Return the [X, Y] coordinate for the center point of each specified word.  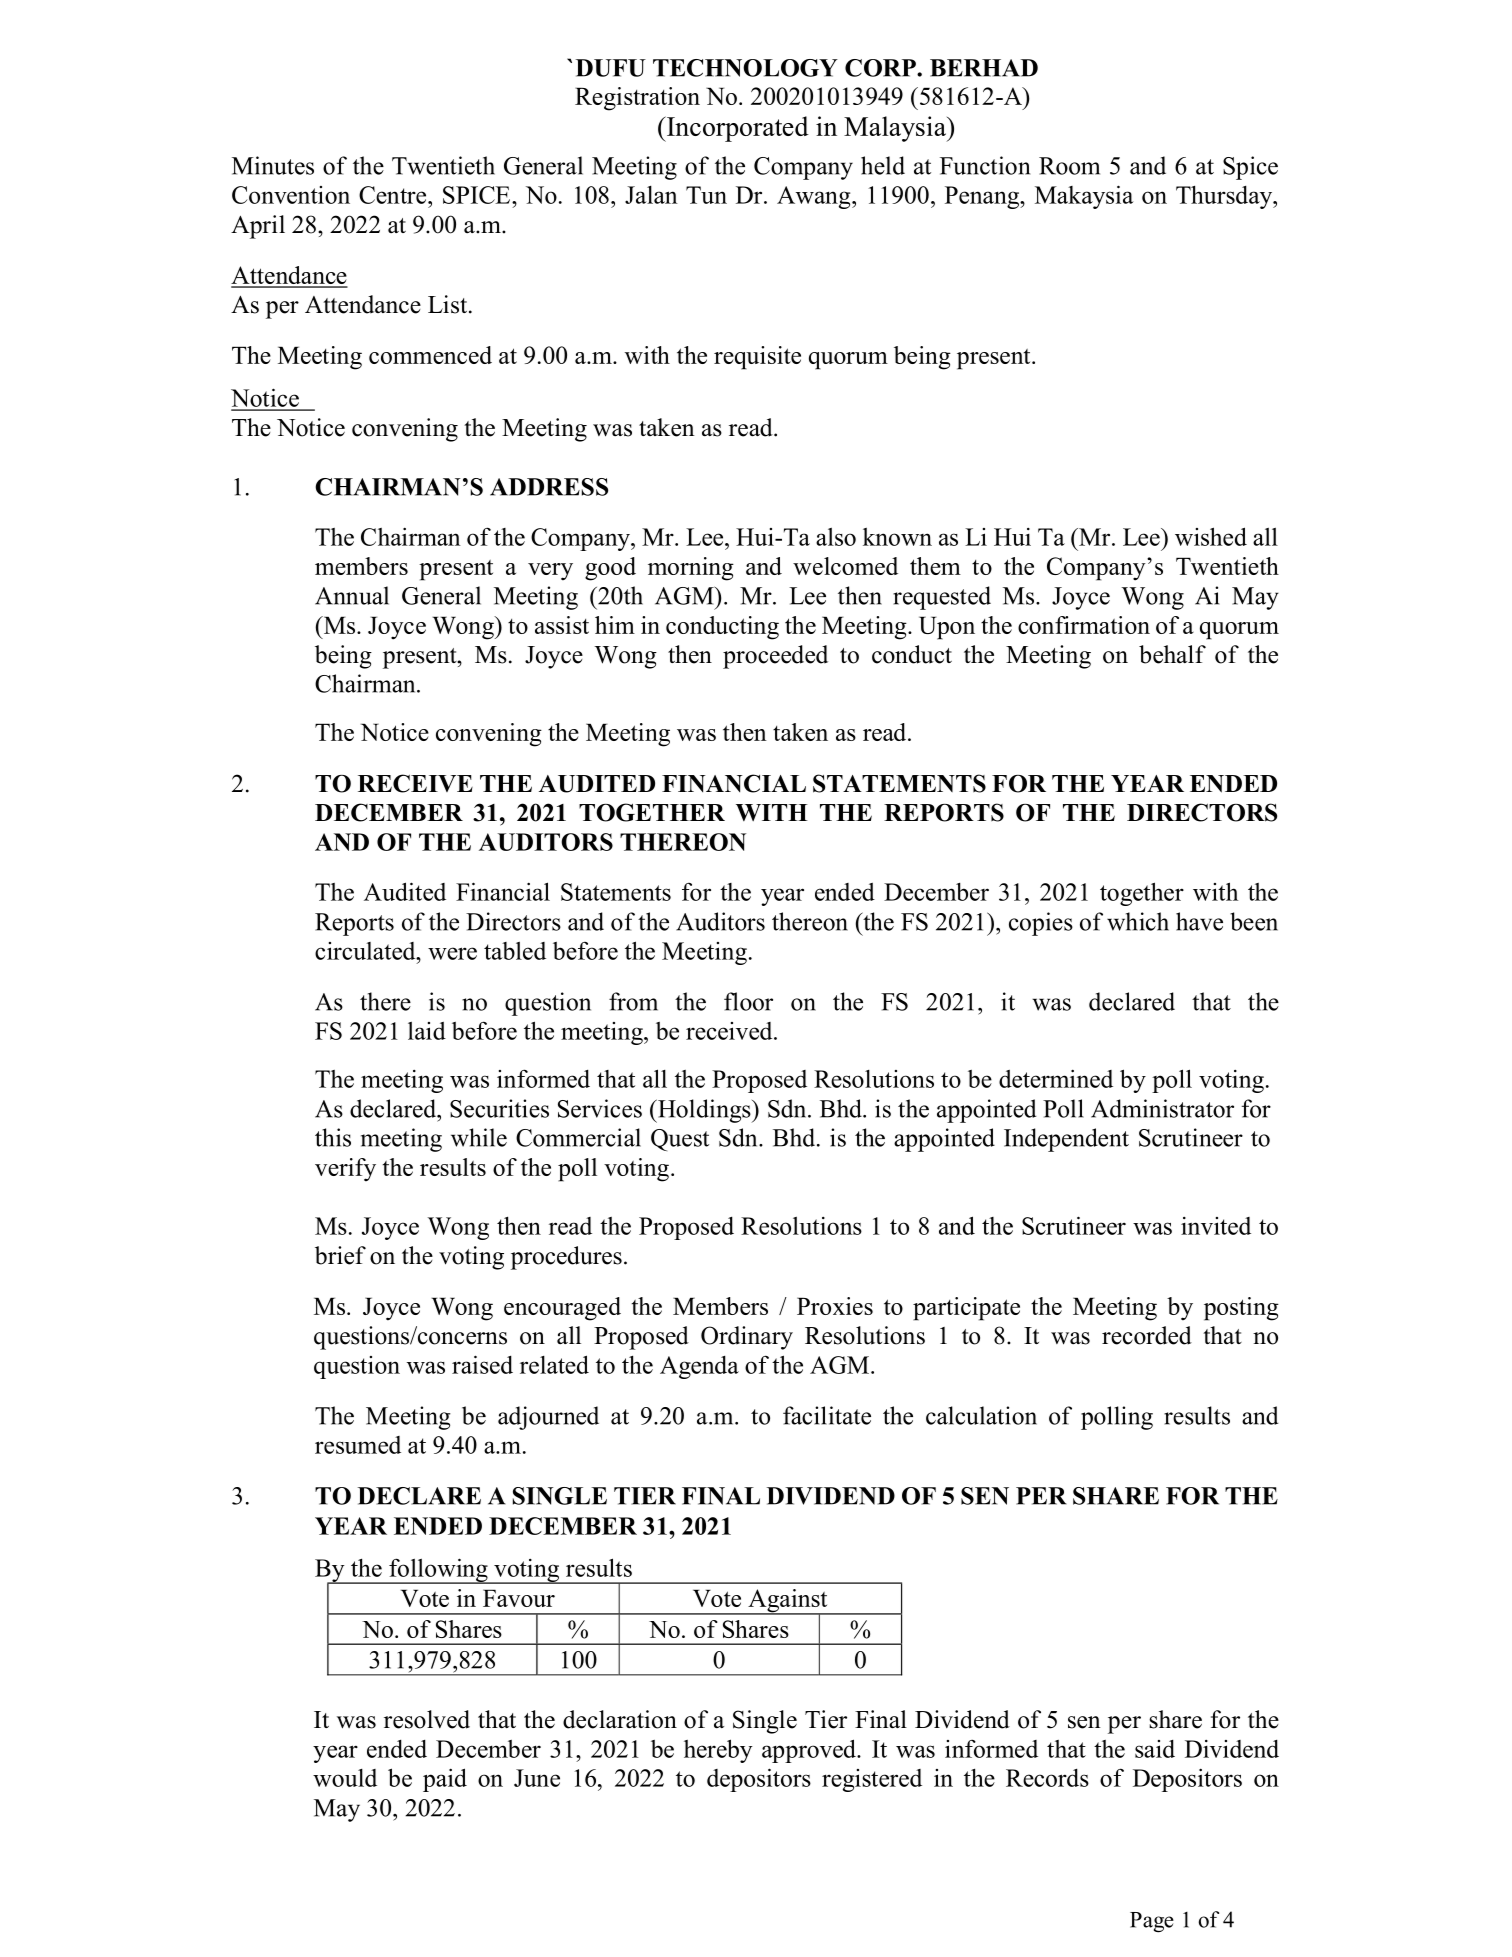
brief [340, 1255]
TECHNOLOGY [745, 68]
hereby [718, 1751]
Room [1069, 166]
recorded [1147, 1335]
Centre [394, 195]
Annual [352, 595]
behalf [1172, 654]
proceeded [775, 657]
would [345, 1778]
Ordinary [747, 1338]
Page [1152, 1922]
